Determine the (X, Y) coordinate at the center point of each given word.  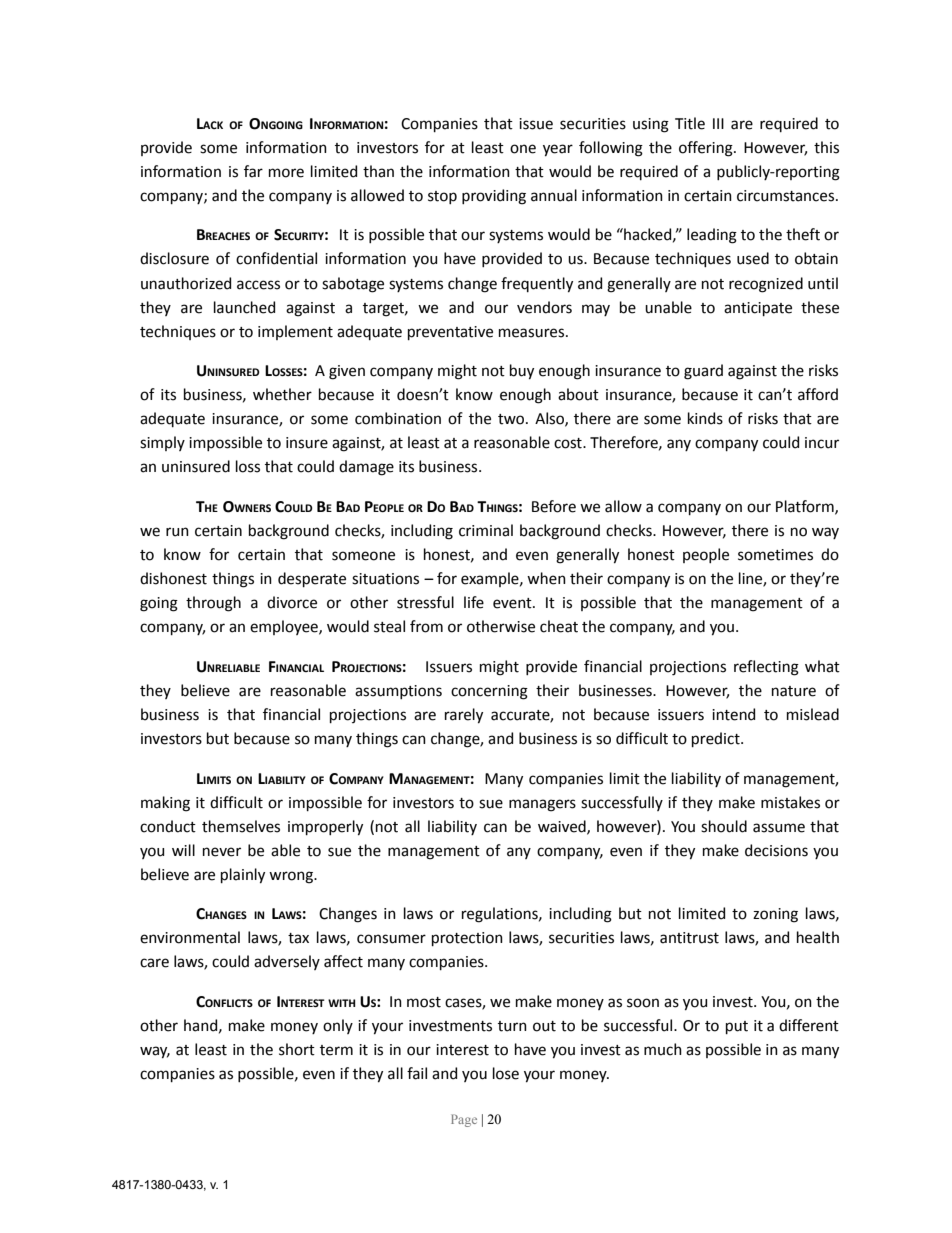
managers (542, 805)
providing (494, 197)
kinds (705, 418)
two (512, 419)
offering (707, 149)
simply (162, 443)
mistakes (790, 802)
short (297, 1049)
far (253, 171)
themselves (241, 826)
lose (506, 1073)
